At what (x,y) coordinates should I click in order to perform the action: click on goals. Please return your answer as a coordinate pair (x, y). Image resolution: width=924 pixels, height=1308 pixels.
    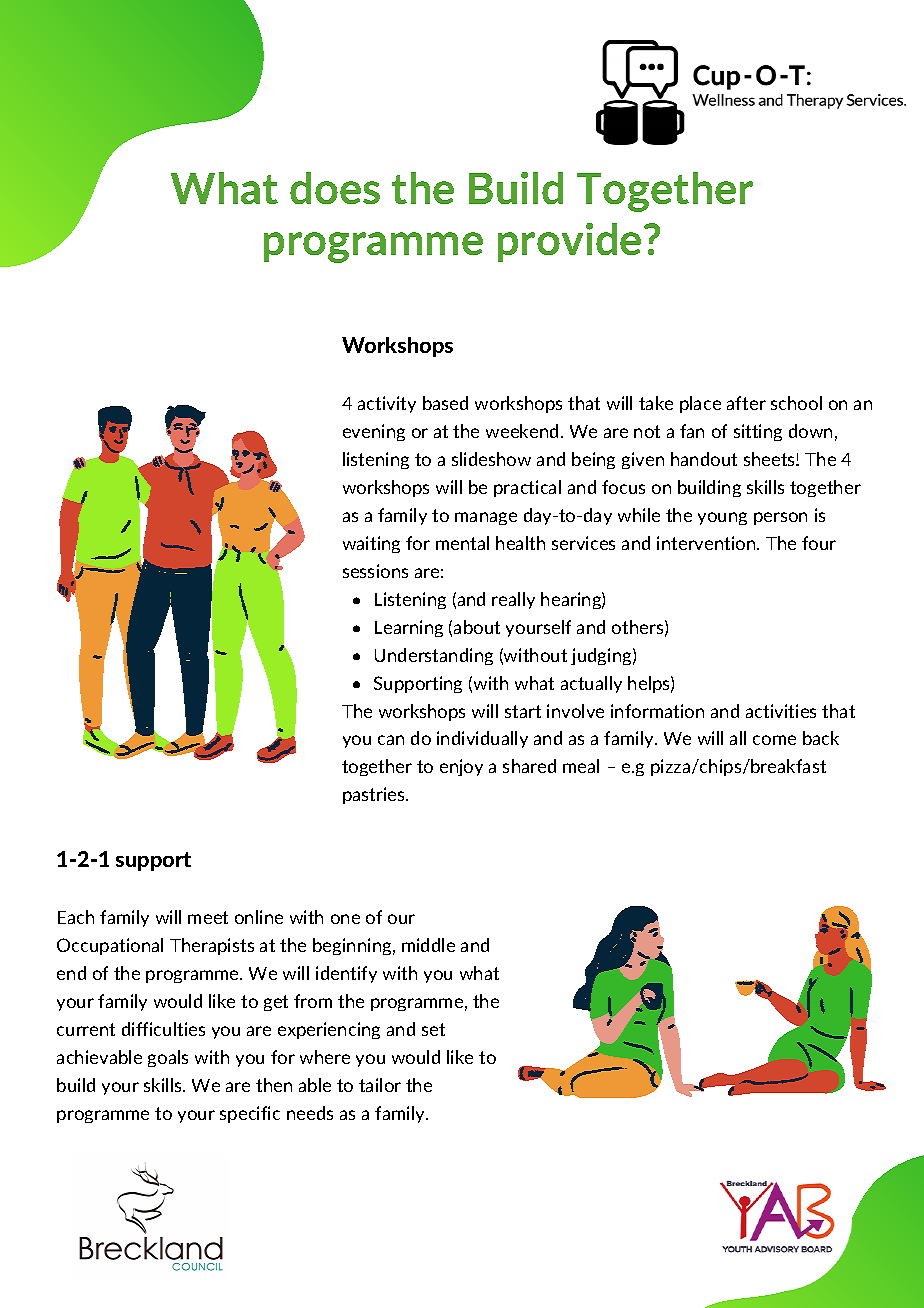
    Looking at the image, I should click on (168, 1058).
